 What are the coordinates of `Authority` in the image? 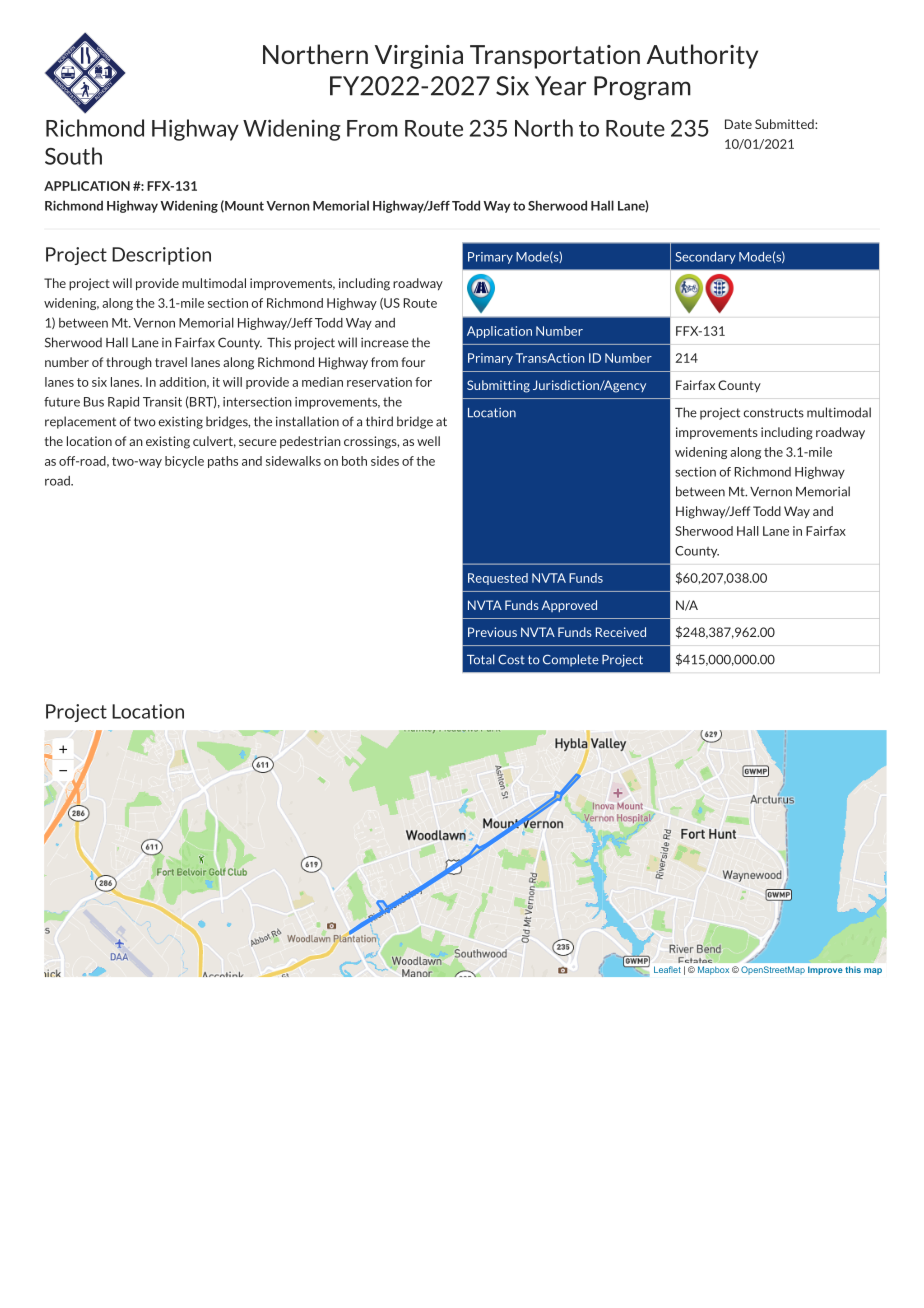 It's located at (702, 56).
